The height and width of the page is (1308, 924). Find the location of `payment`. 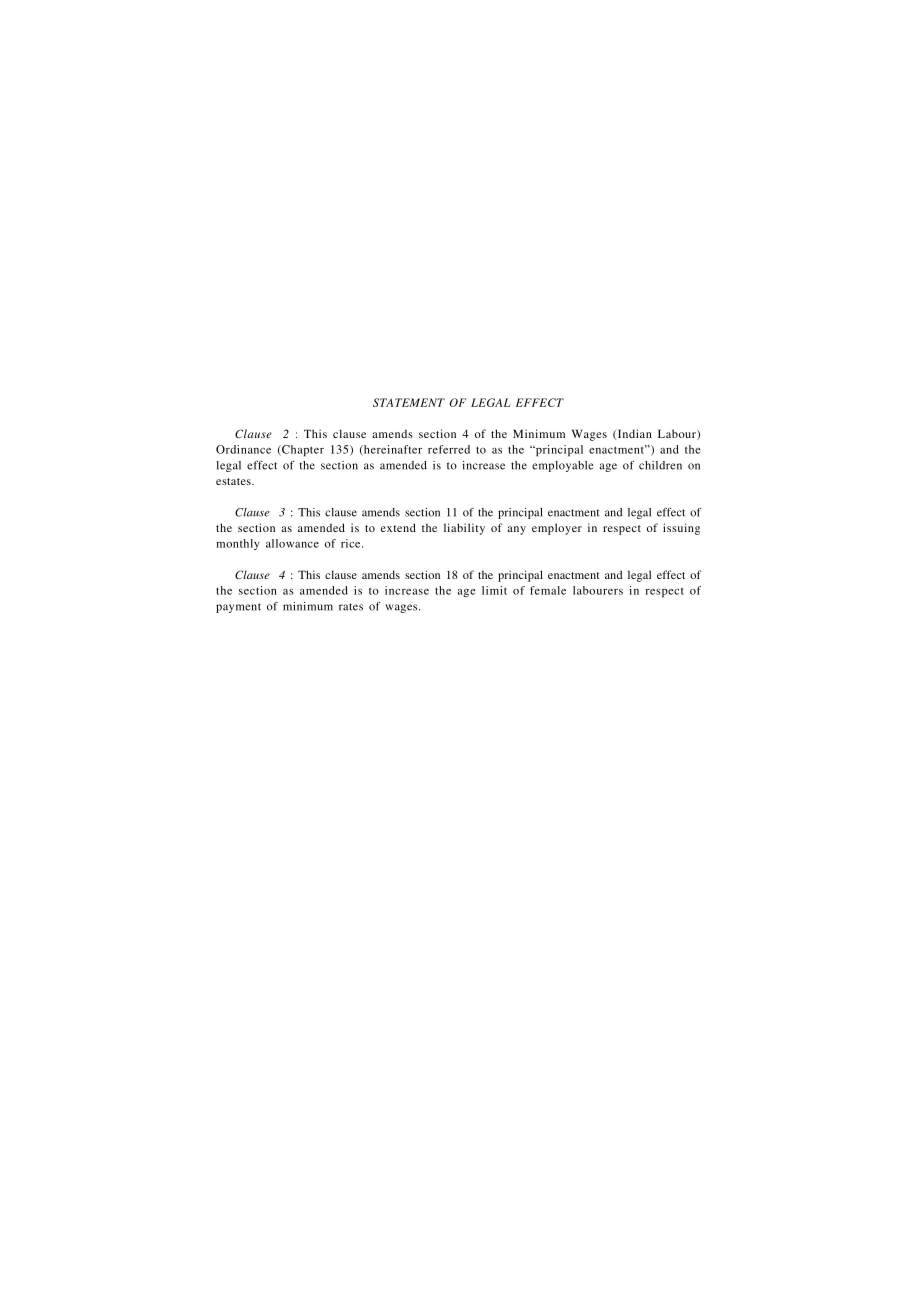

payment is located at coordinates (238, 608).
